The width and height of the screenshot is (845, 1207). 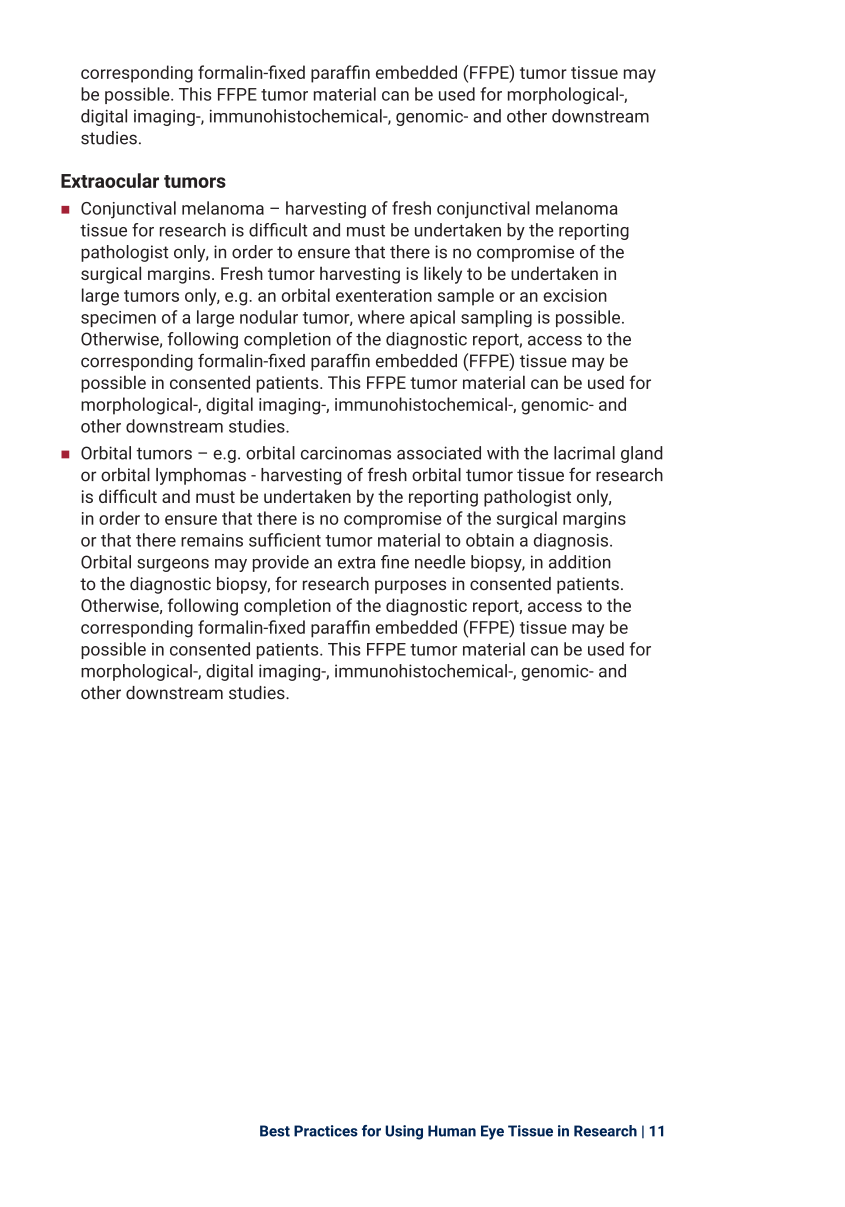 What do you see at coordinates (275, 1131) in the screenshot?
I see `Best` at bounding box center [275, 1131].
